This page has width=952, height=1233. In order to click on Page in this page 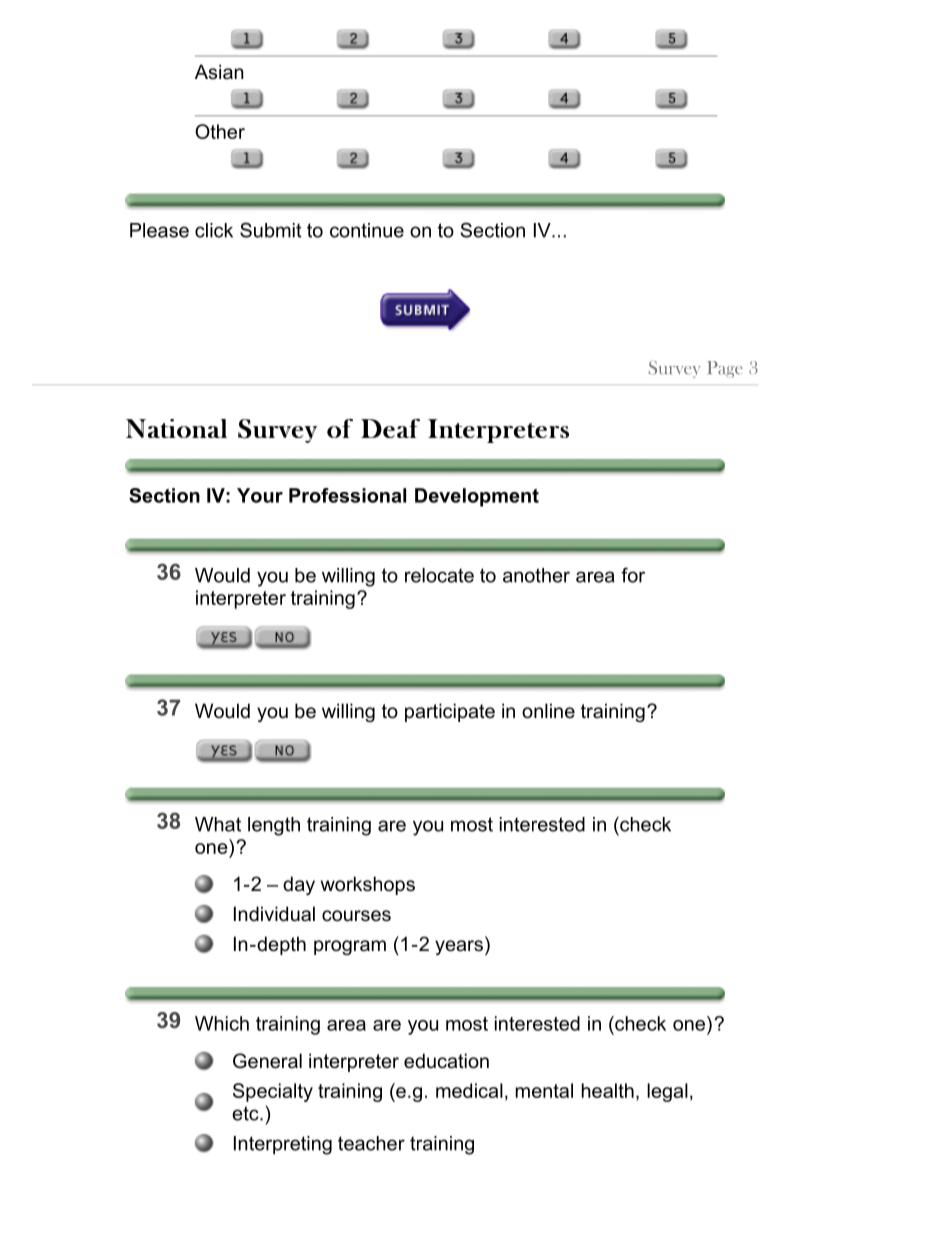, I will do `click(725, 369)`.
